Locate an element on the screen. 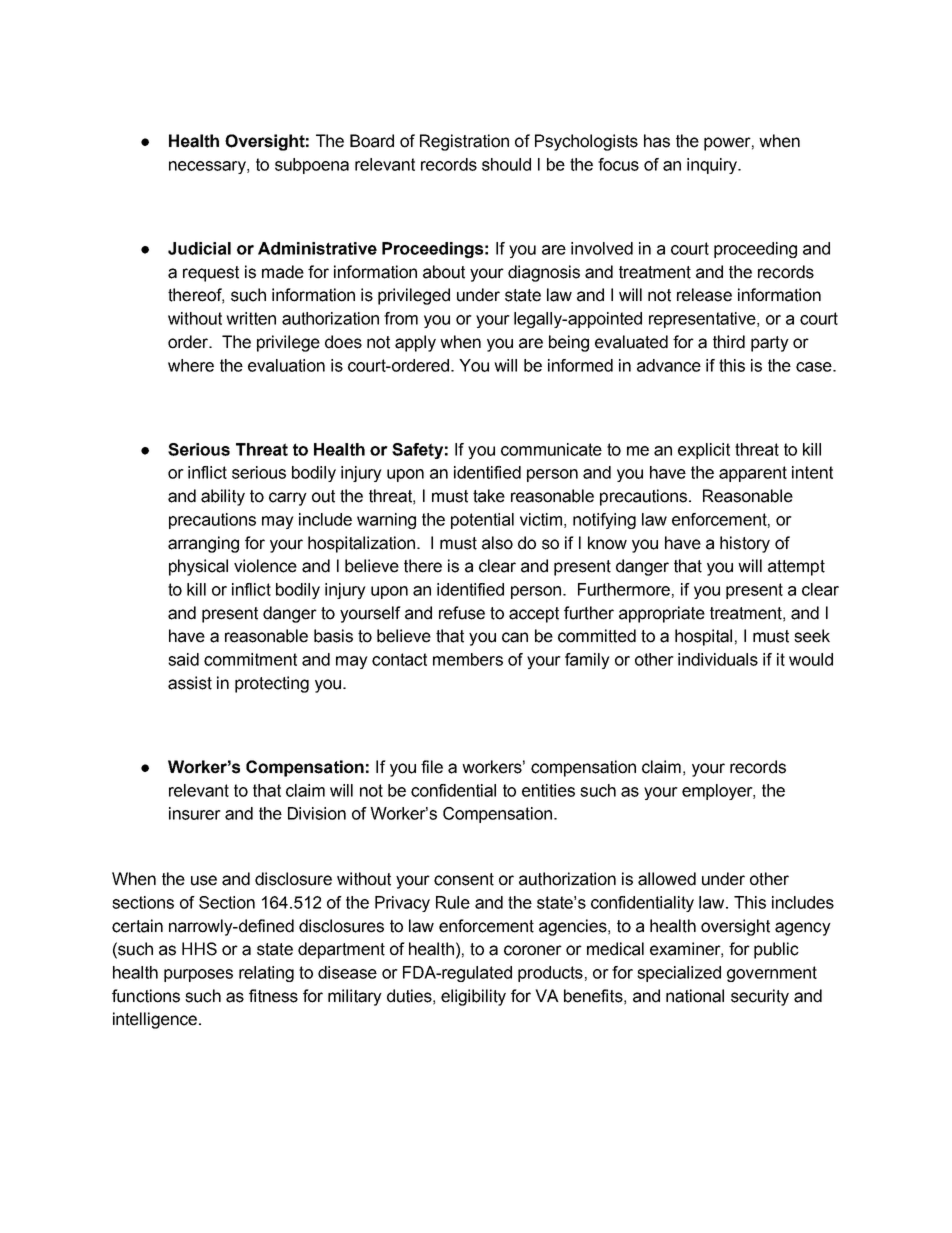 Image resolution: width=952 pixels, height=1233 pixels. apply is located at coordinates (415, 343).
